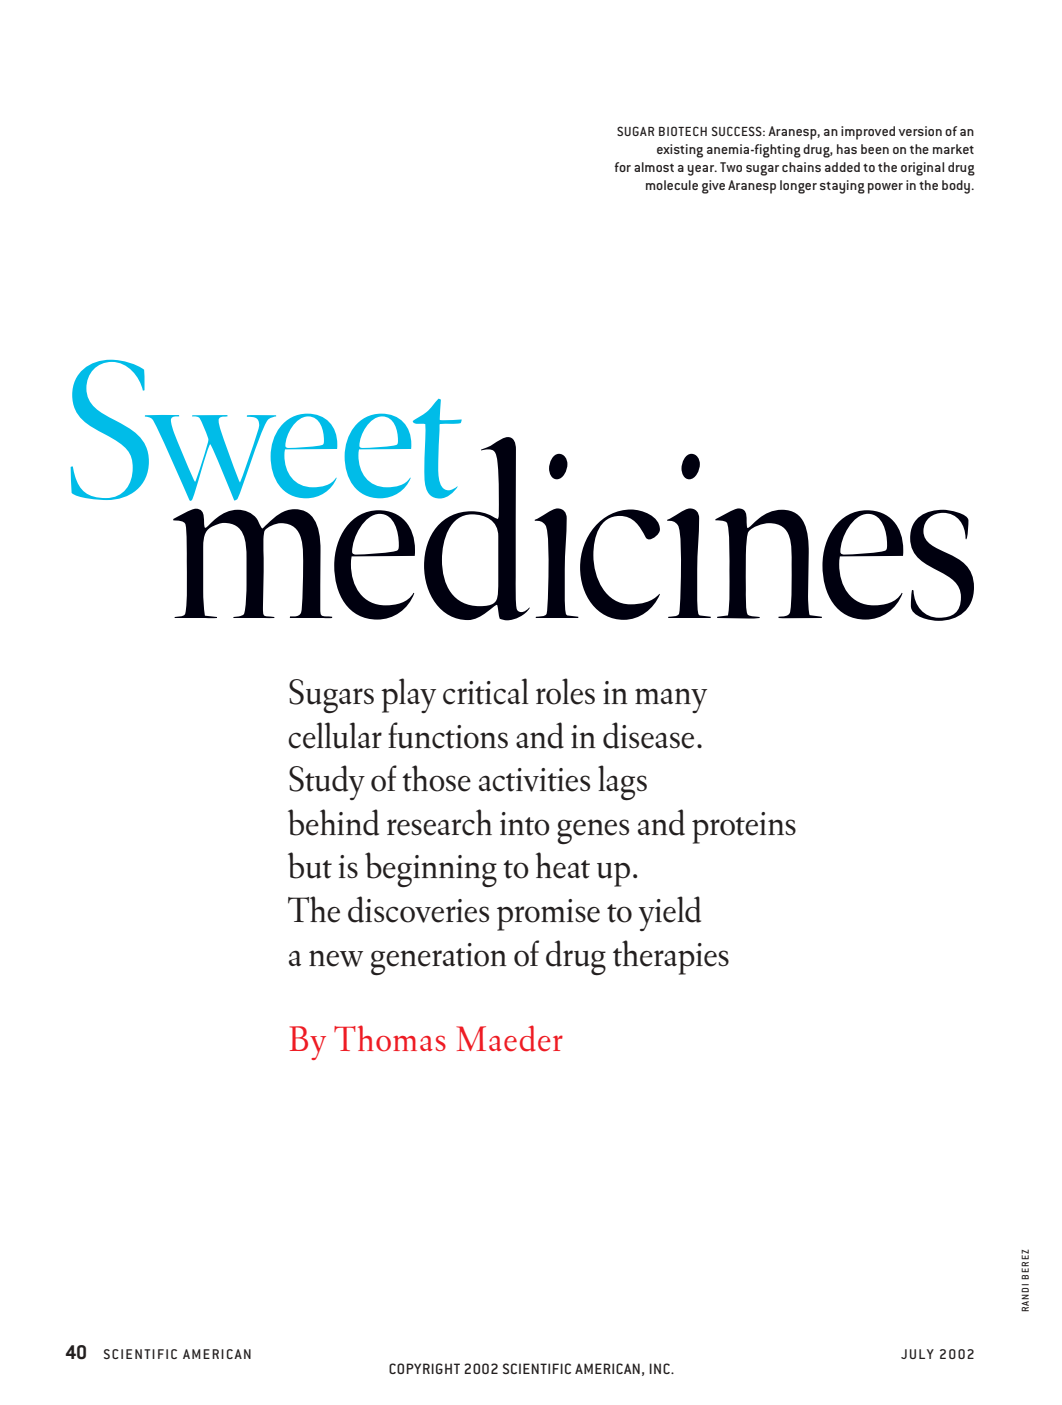  What do you see at coordinates (622, 167) in the screenshot?
I see `for` at bounding box center [622, 167].
